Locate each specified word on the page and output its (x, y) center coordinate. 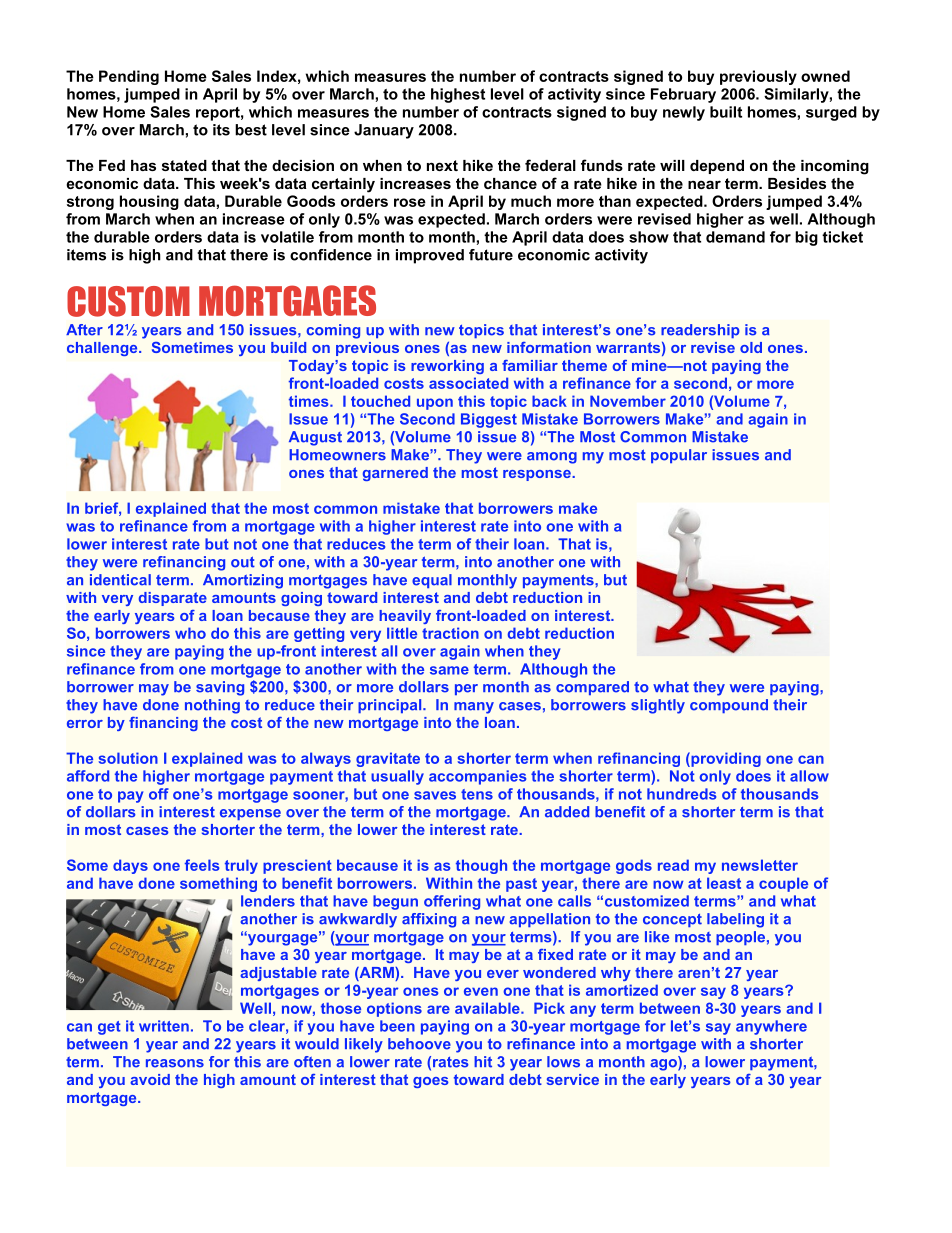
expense (250, 814)
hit (483, 1062)
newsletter (760, 865)
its (221, 130)
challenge (103, 349)
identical (120, 580)
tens (477, 794)
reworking (447, 367)
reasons (175, 1063)
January (384, 131)
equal (432, 581)
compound (729, 706)
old (751, 347)
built (726, 112)
